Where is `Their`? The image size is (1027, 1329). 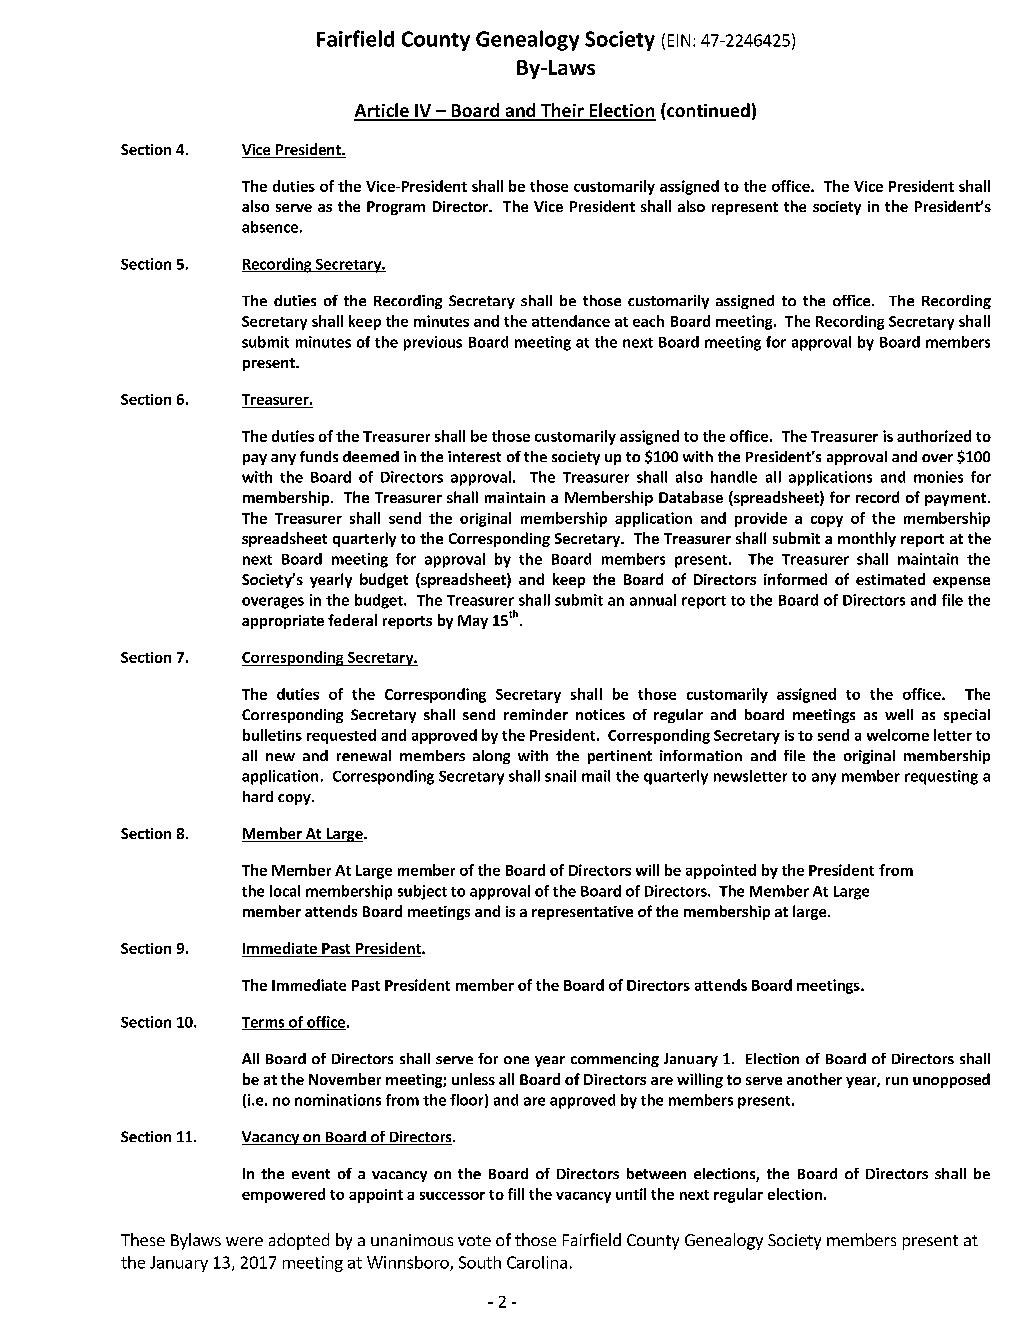 Their is located at coordinates (562, 111).
